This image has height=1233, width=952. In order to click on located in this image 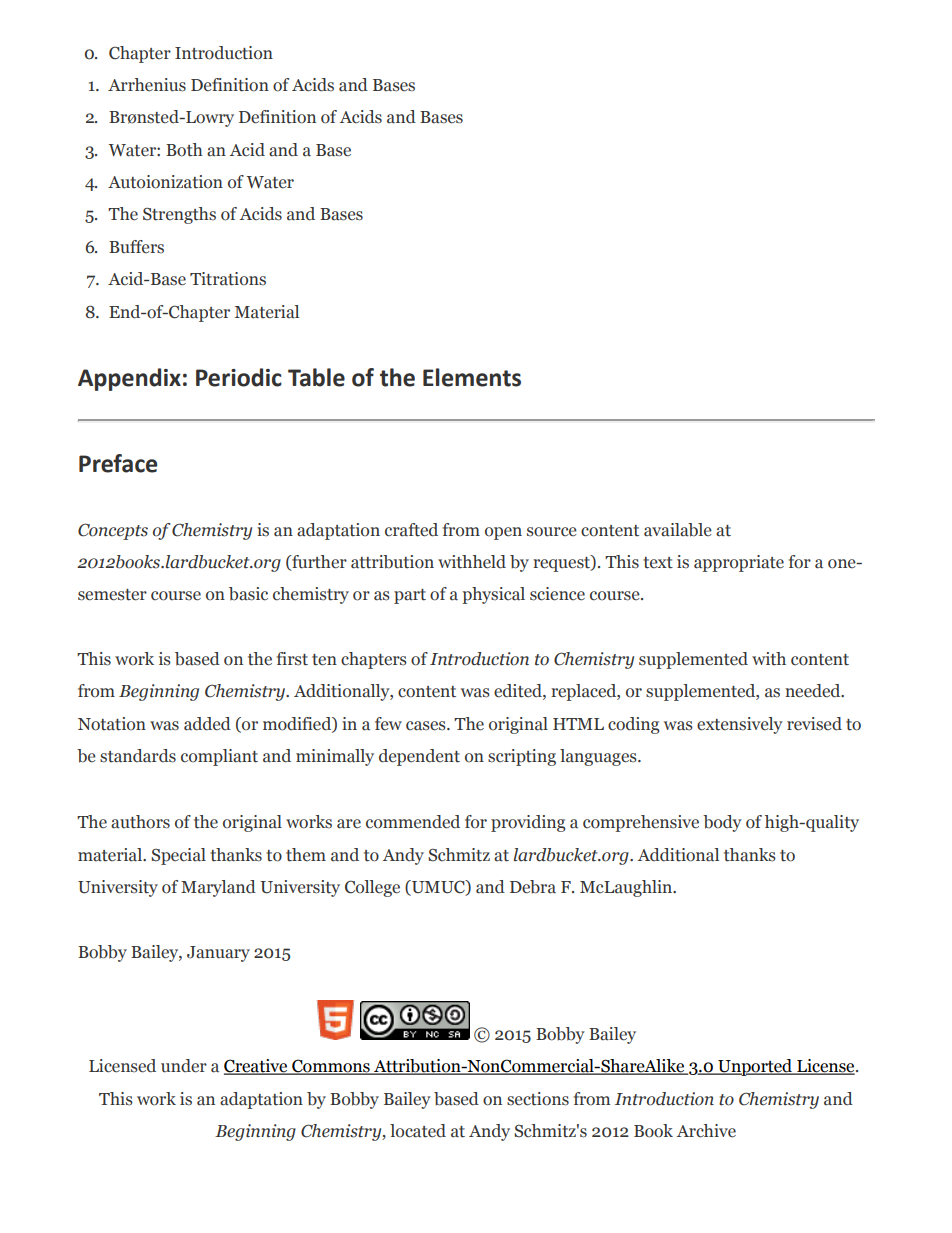, I will do `click(418, 1131)`.
